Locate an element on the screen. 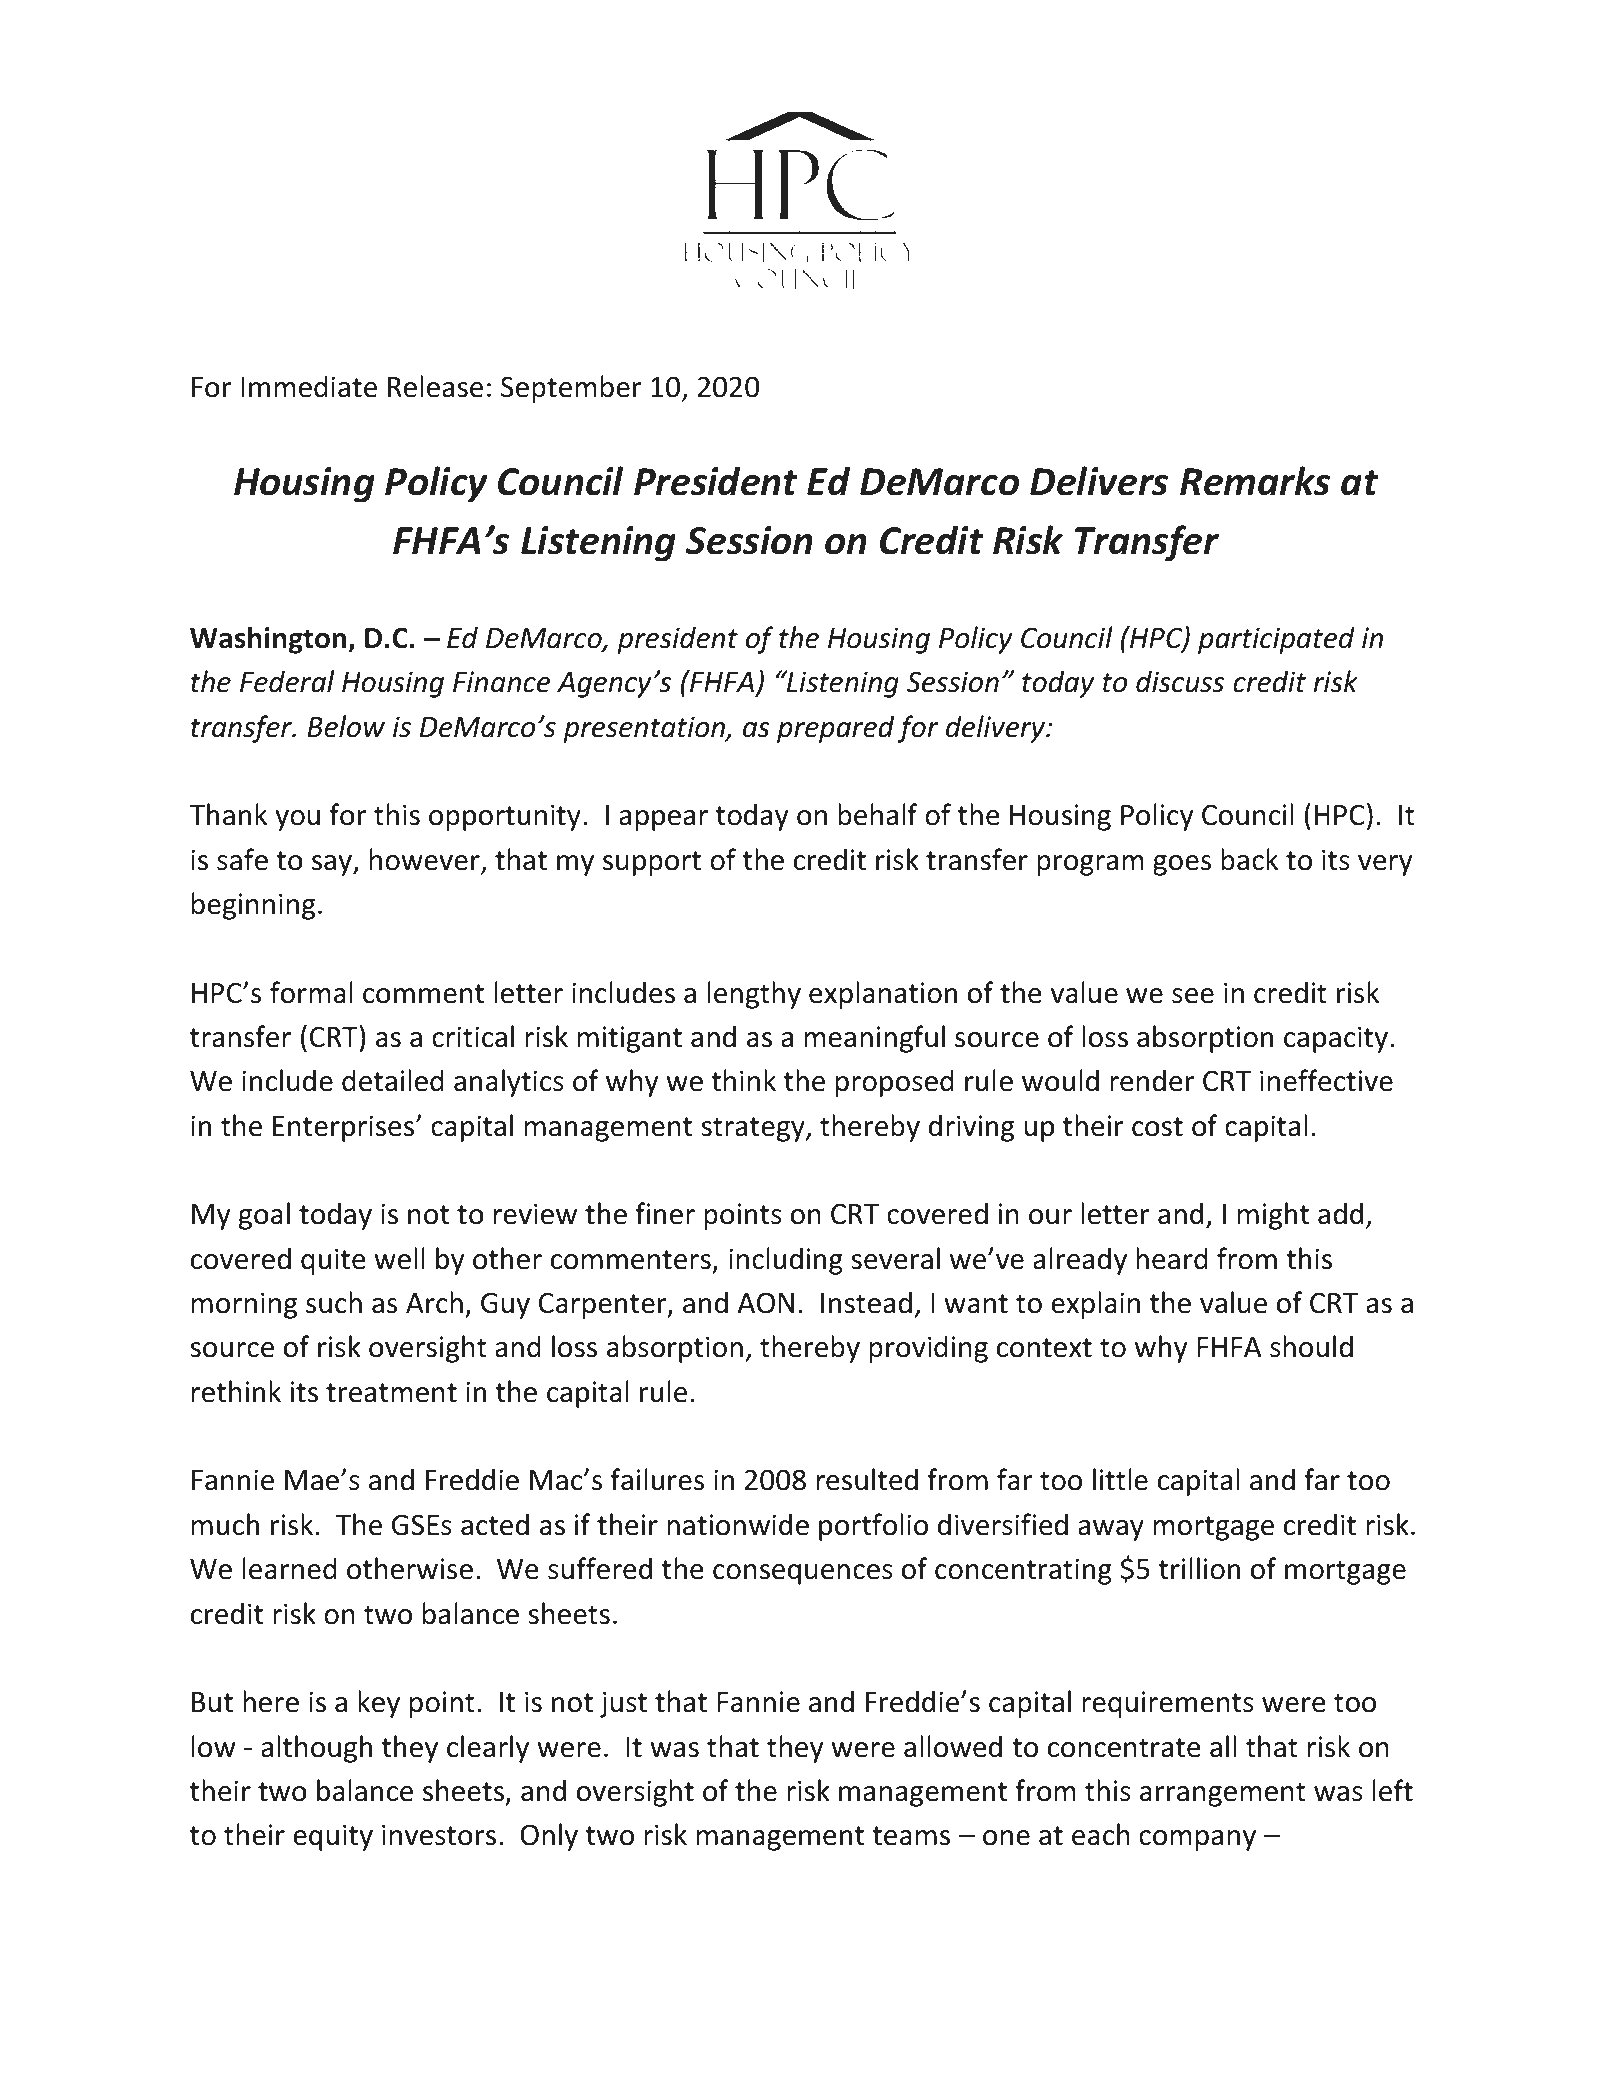 This screenshot has width=1611, height=2085. equity is located at coordinates (333, 1837).
